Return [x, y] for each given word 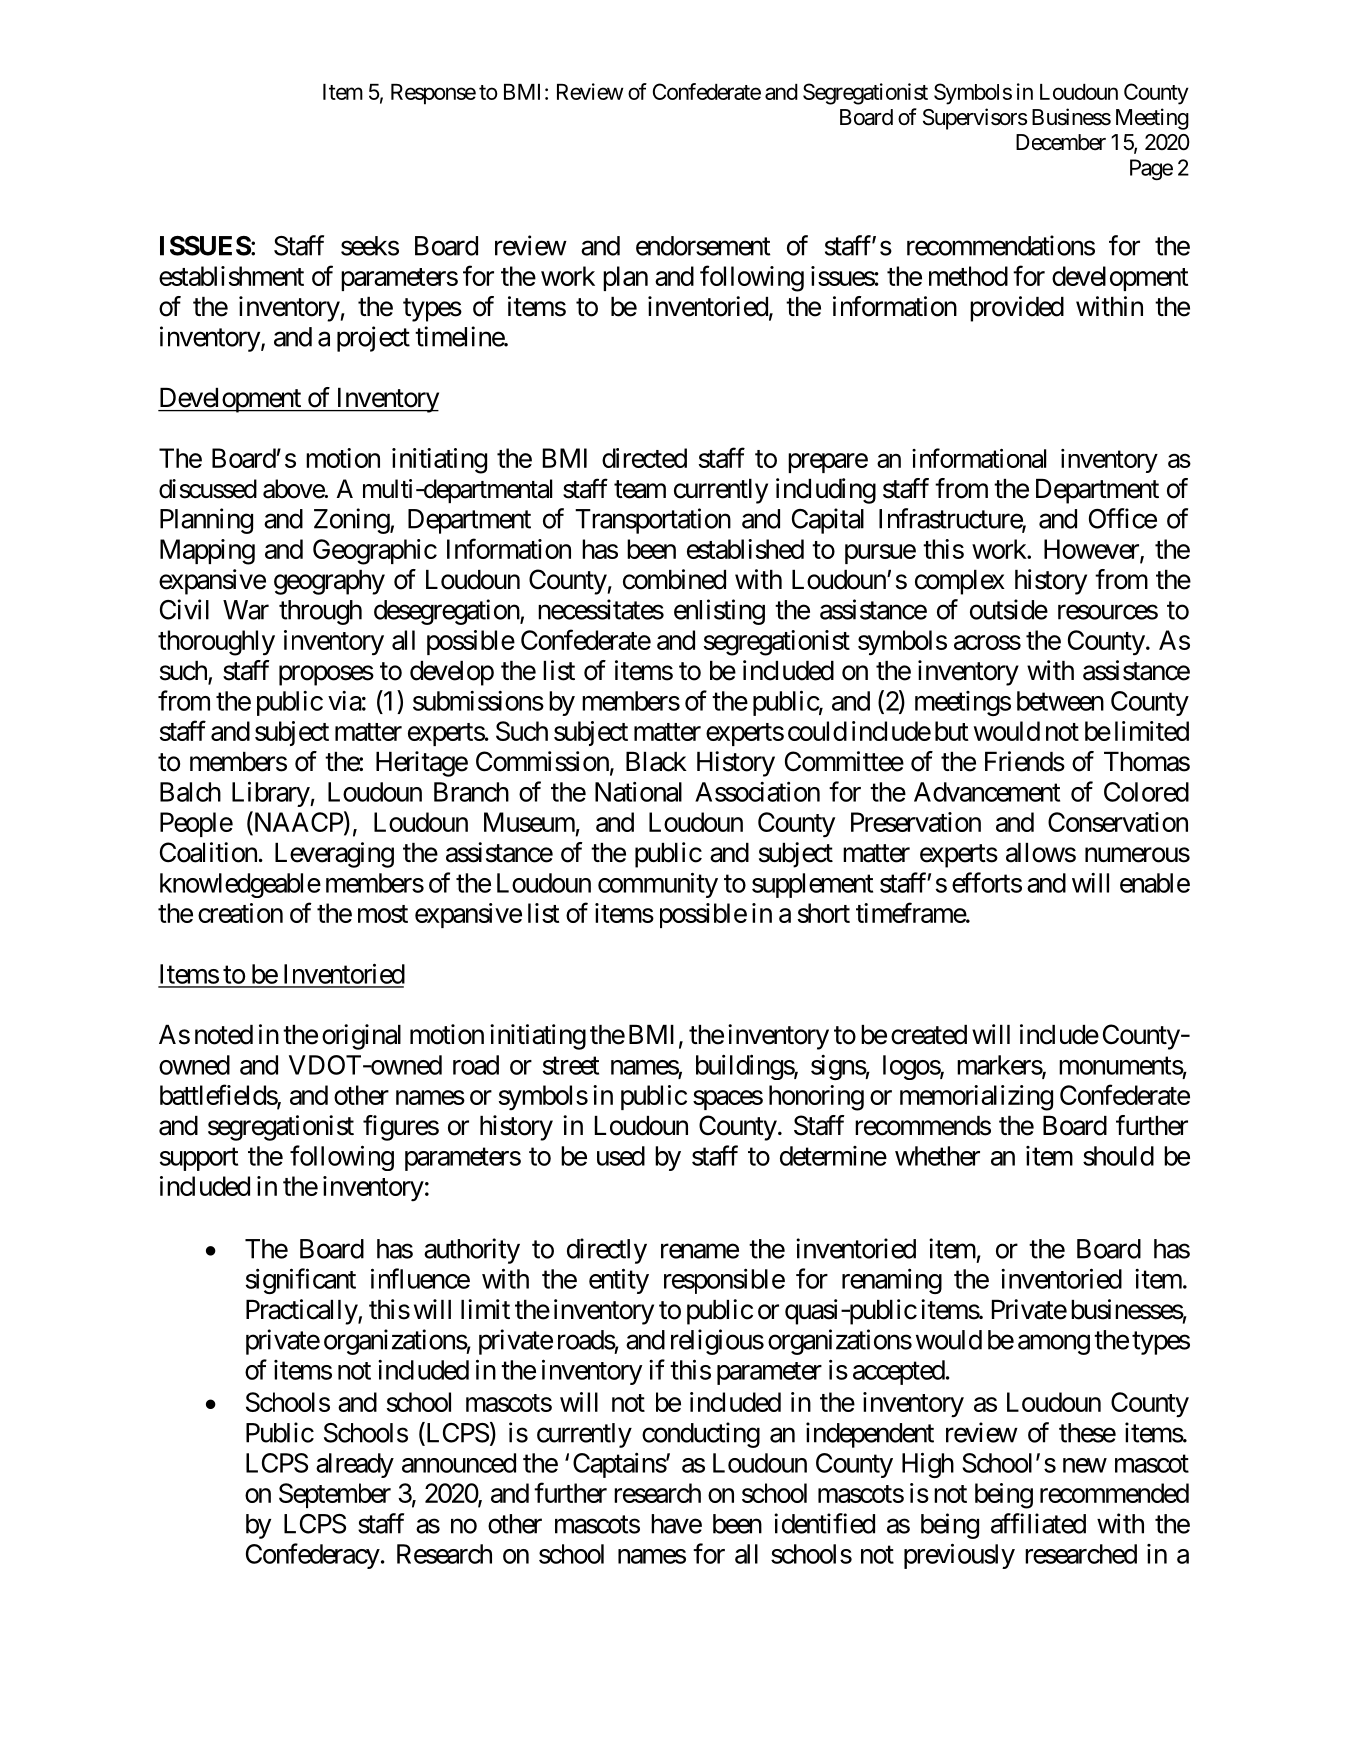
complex [960, 582]
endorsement [703, 246]
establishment [231, 276]
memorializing [976, 1098]
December [1061, 142]
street [571, 1066]
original [361, 1037]
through [320, 612]
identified [824, 1523]
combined [674, 579]
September [335, 1495]
